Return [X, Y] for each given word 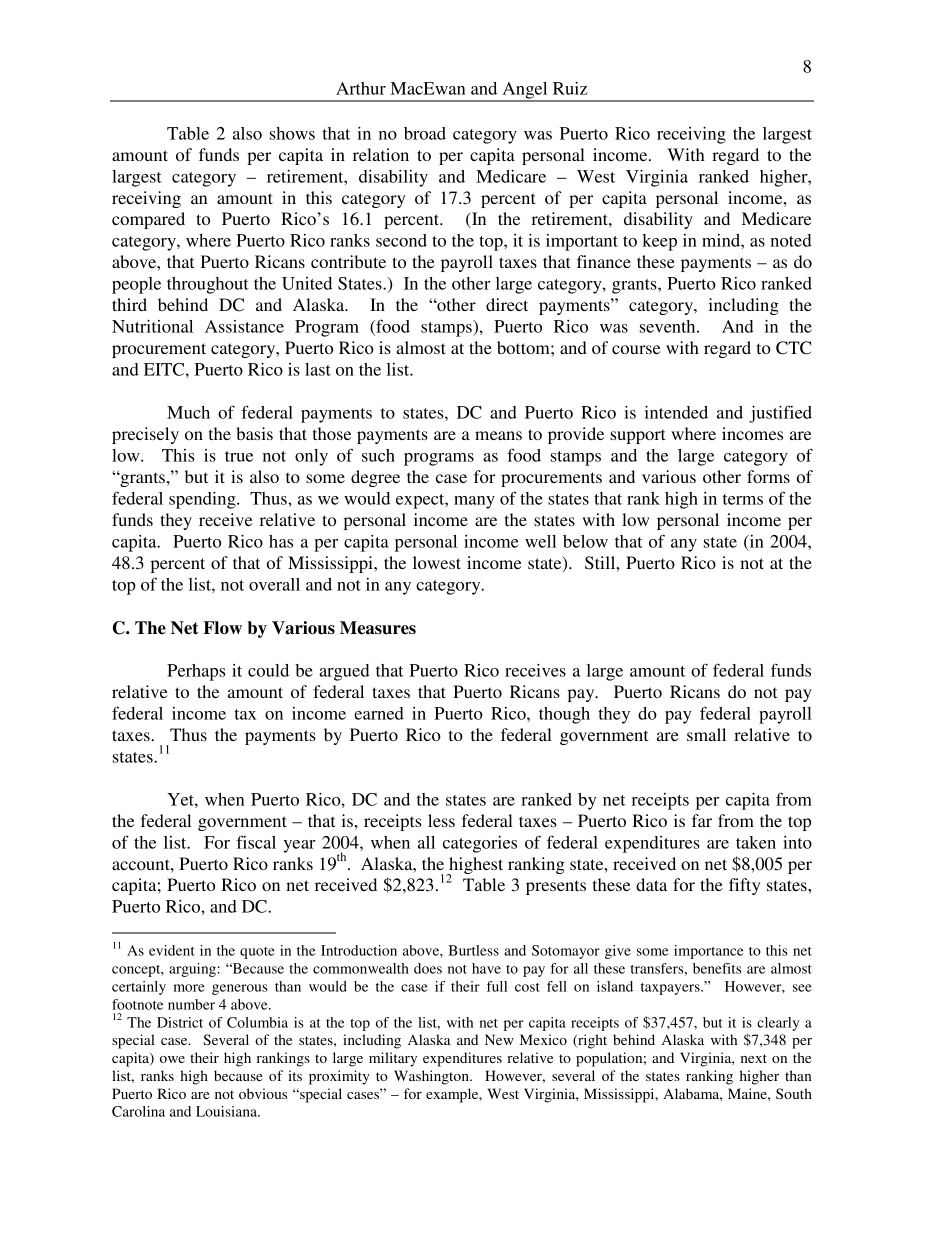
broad [425, 133]
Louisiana [227, 1111]
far [702, 820]
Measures [378, 628]
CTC [793, 348]
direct [507, 304]
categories [480, 844]
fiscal [256, 842]
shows [292, 133]
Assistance [244, 326]
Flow [222, 628]
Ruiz [570, 88]
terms [743, 499]
